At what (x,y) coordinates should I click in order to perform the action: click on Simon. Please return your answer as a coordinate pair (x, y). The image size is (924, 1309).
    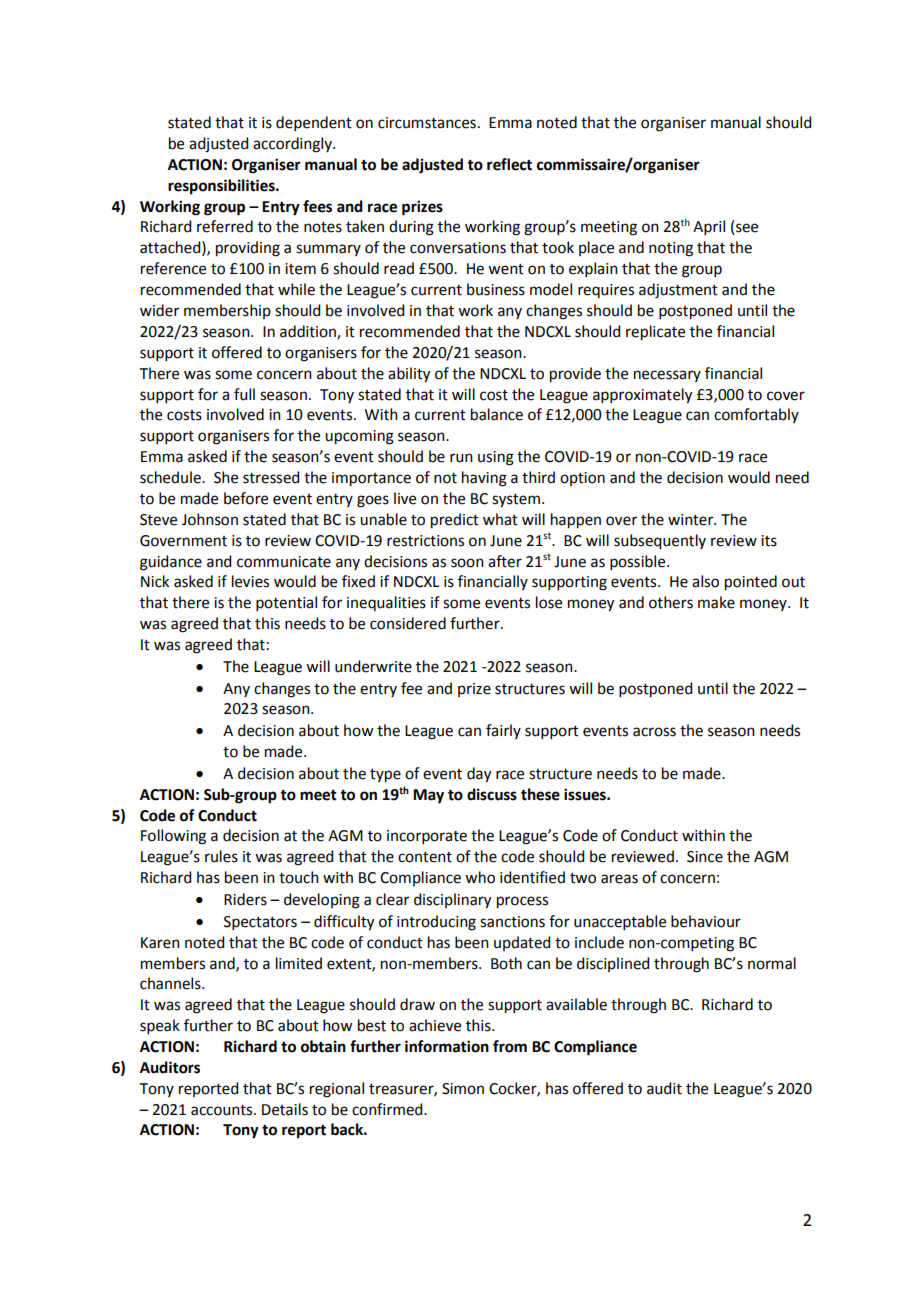
    Looking at the image, I should click on (463, 1089).
